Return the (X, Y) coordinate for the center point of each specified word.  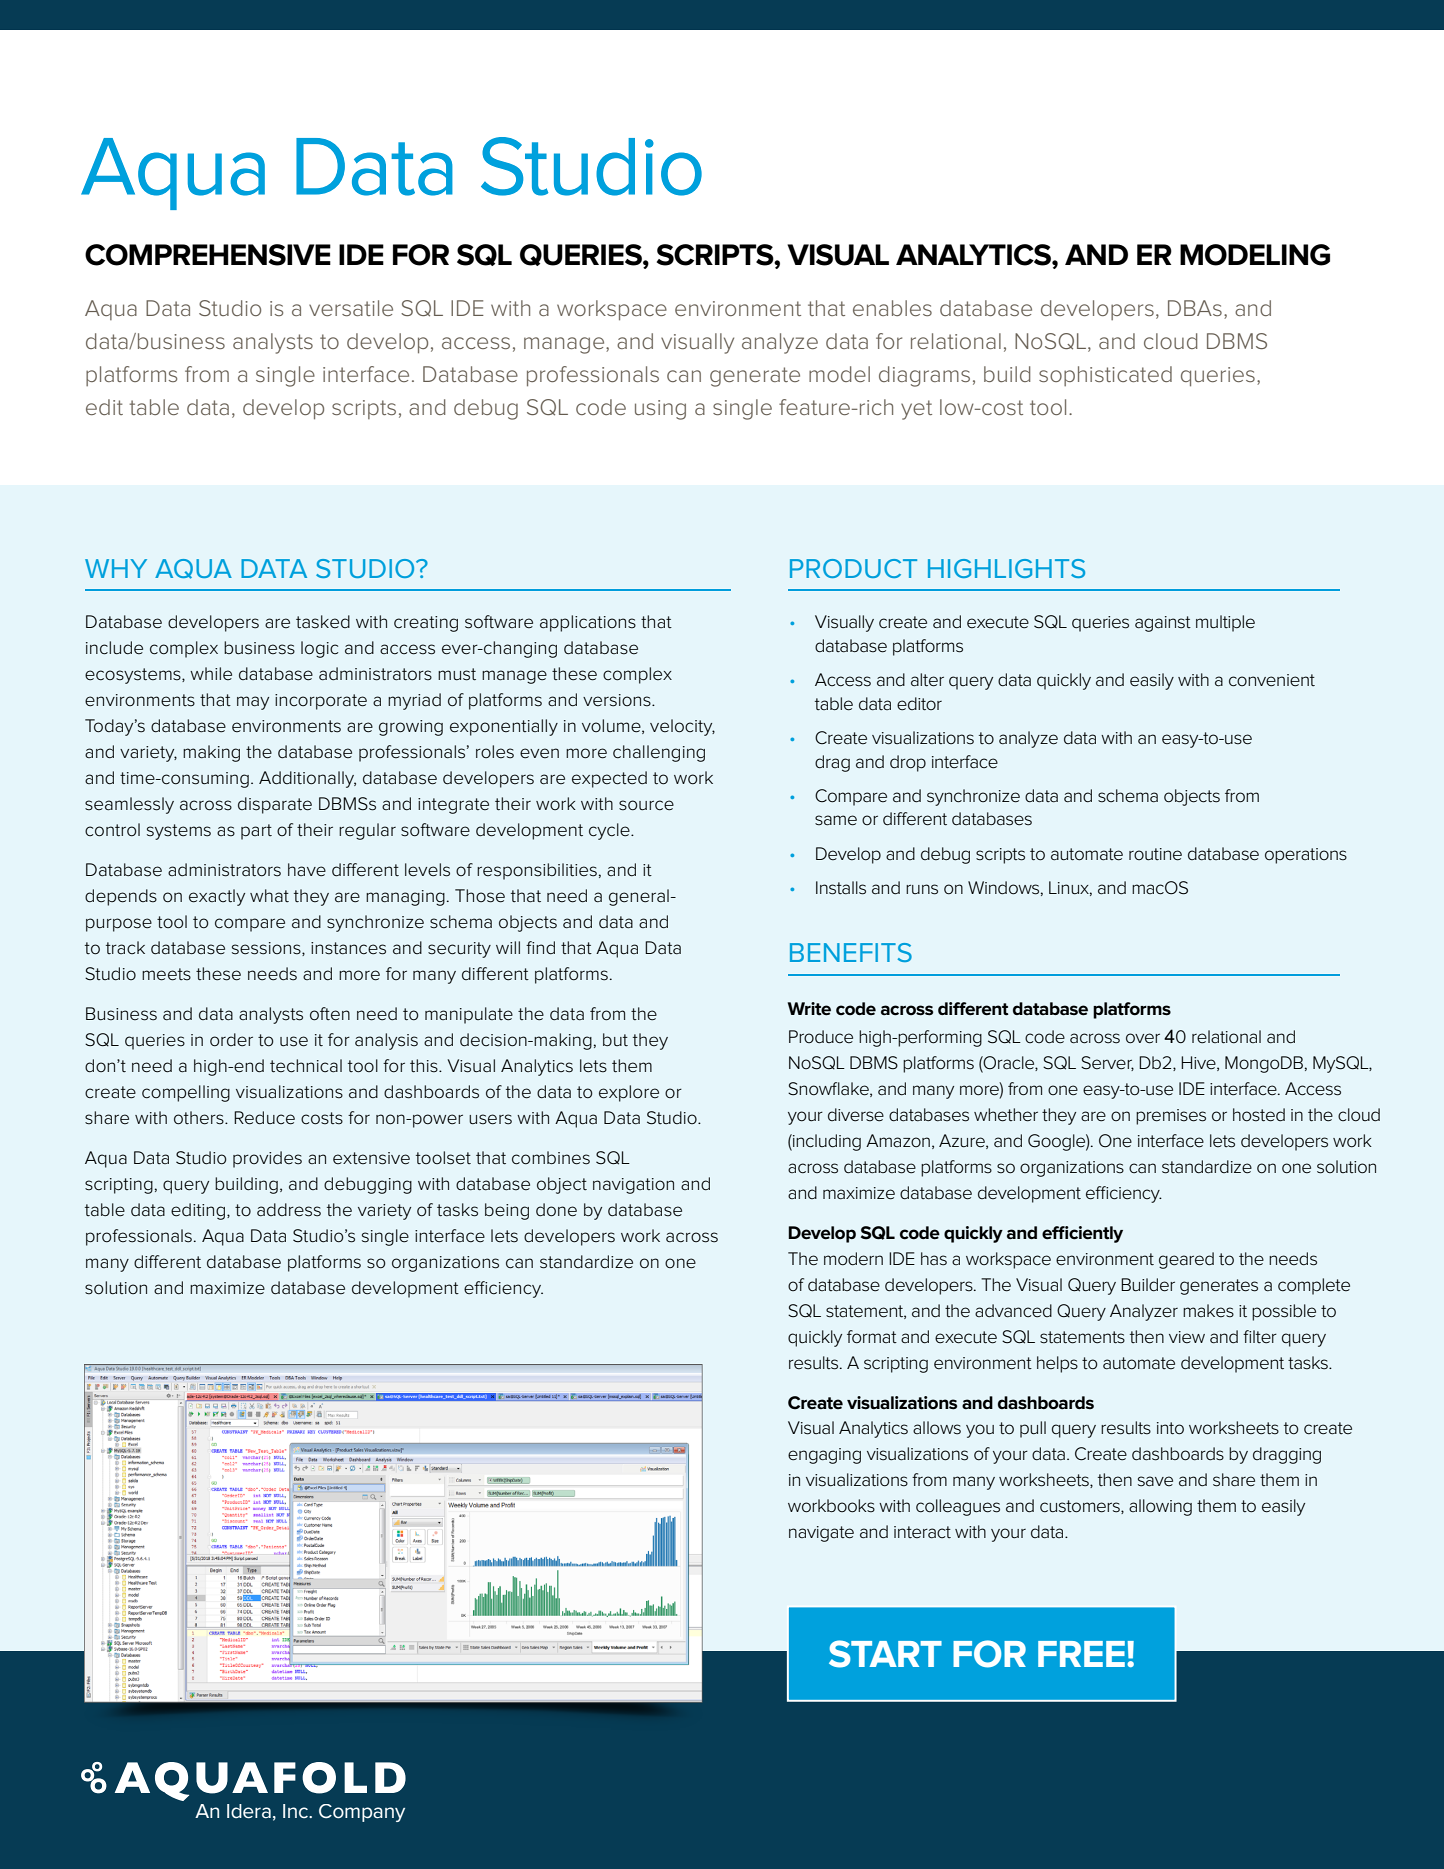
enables (892, 308)
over (1143, 1038)
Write (809, 1009)
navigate (821, 1534)
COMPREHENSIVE (208, 255)
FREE (1081, 1654)
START (885, 1654)
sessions (267, 949)
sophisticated (1105, 376)
